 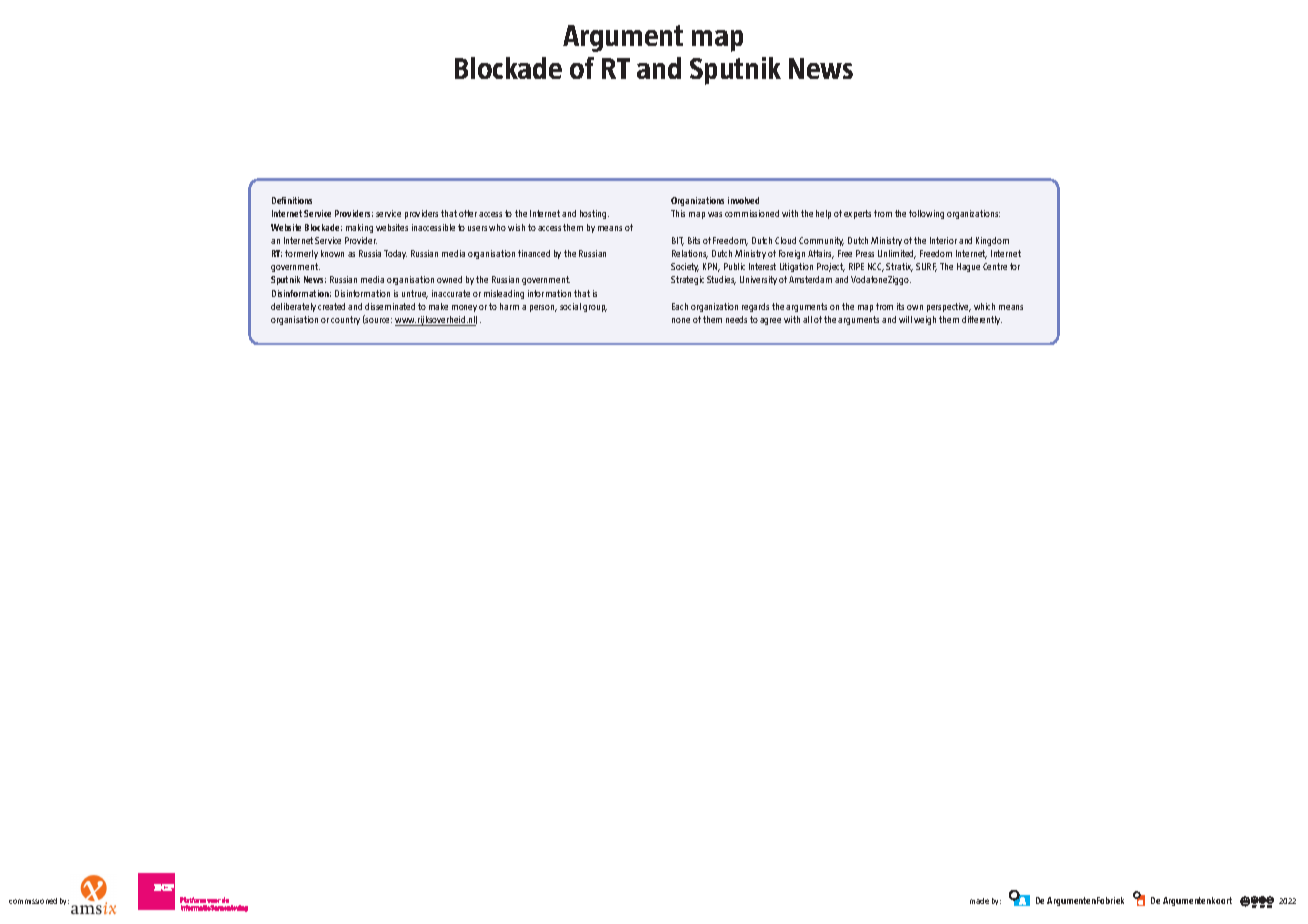 I want to click on making, so click(x=359, y=228).
